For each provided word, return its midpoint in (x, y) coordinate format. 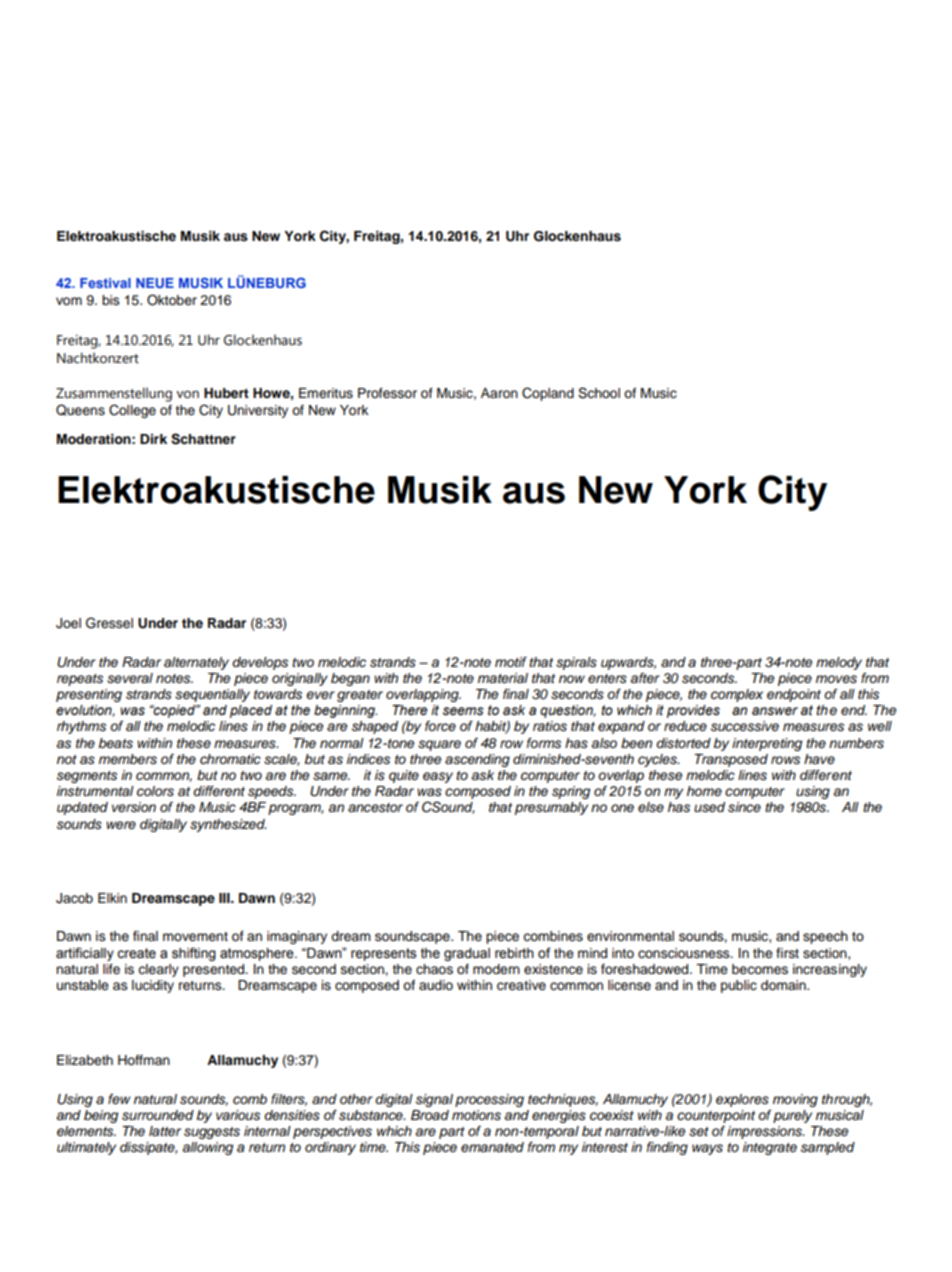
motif (511, 662)
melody (839, 663)
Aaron (499, 393)
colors (155, 791)
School (599, 393)
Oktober (172, 300)
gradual (467, 954)
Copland (548, 394)
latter (165, 1131)
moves (836, 679)
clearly (158, 970)
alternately (196, 663)
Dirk (153, 439)
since (744, 807)
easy (438, 777)
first (787, 953)
